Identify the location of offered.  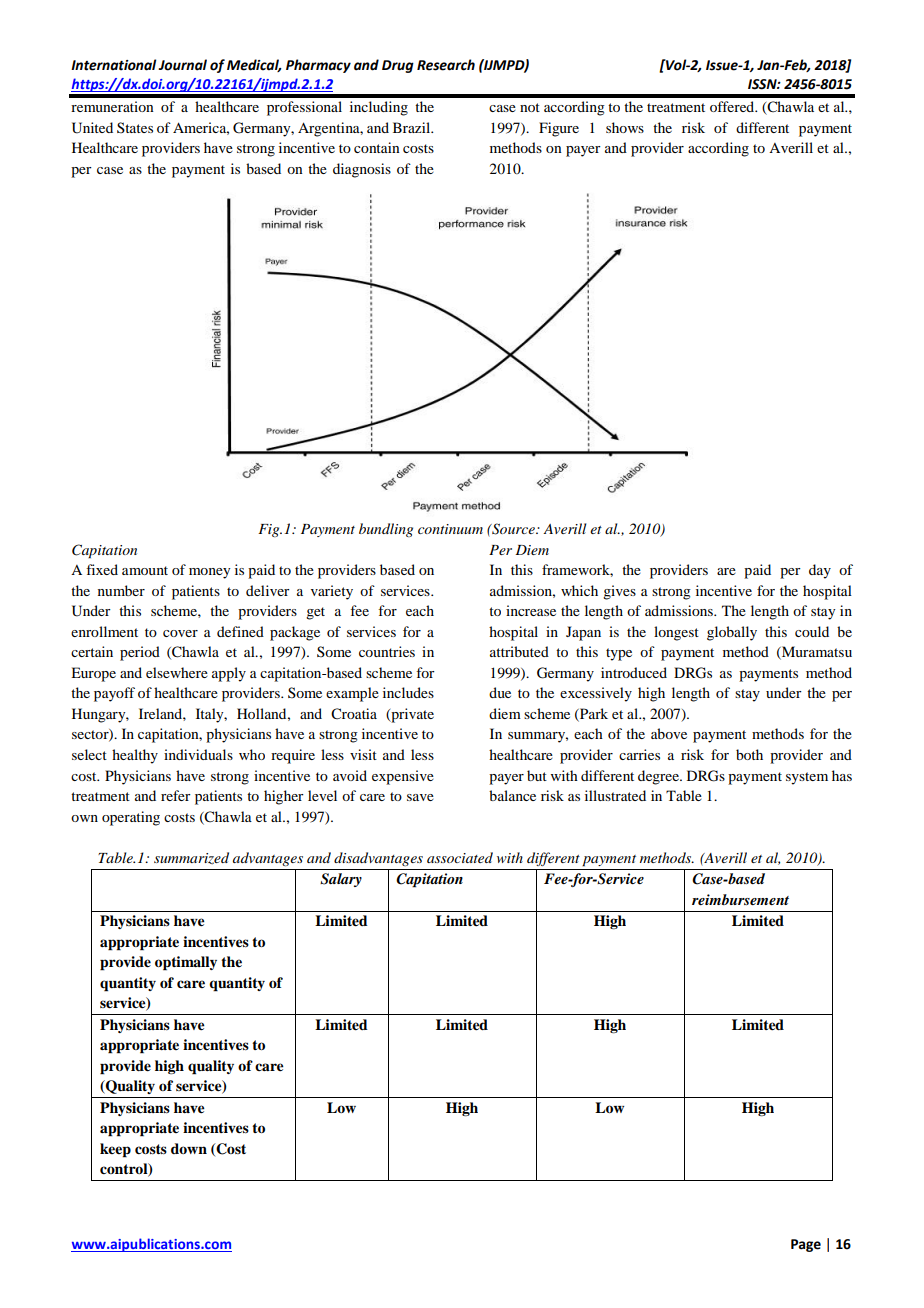
(733, 106).
